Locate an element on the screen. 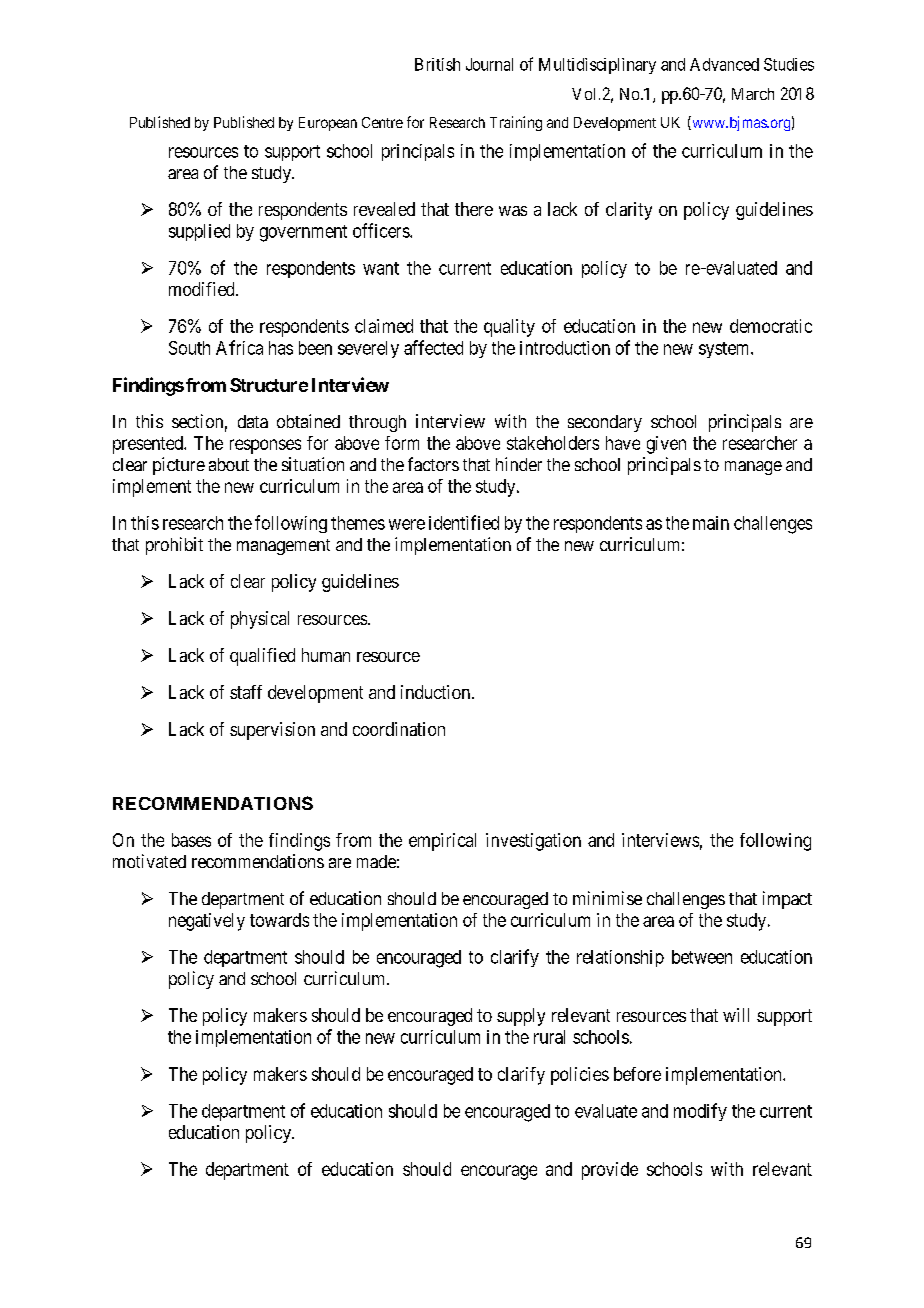  about is located at coordinates (229, 464).
